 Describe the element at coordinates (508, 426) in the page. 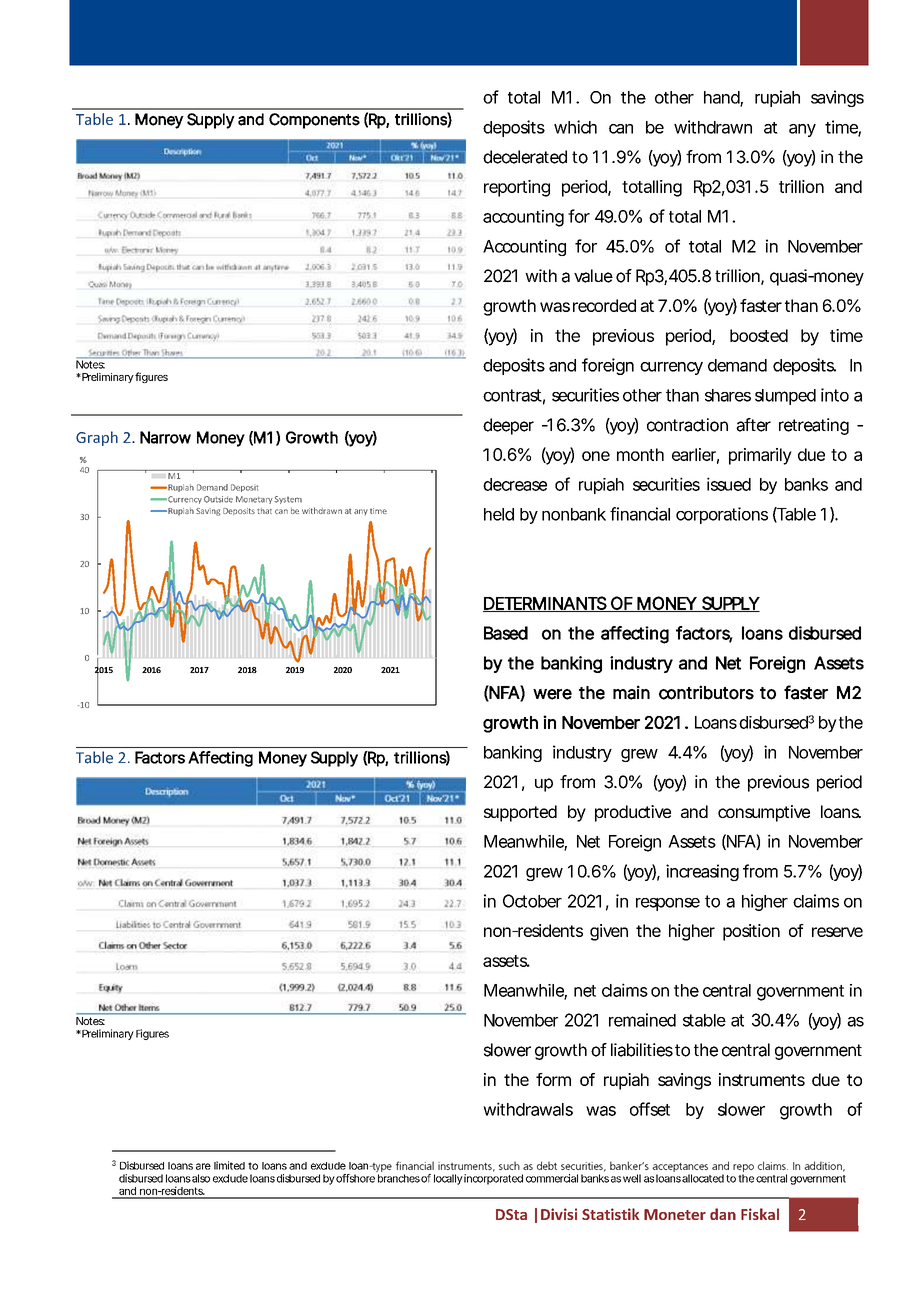

I see `deeper` at that location.
